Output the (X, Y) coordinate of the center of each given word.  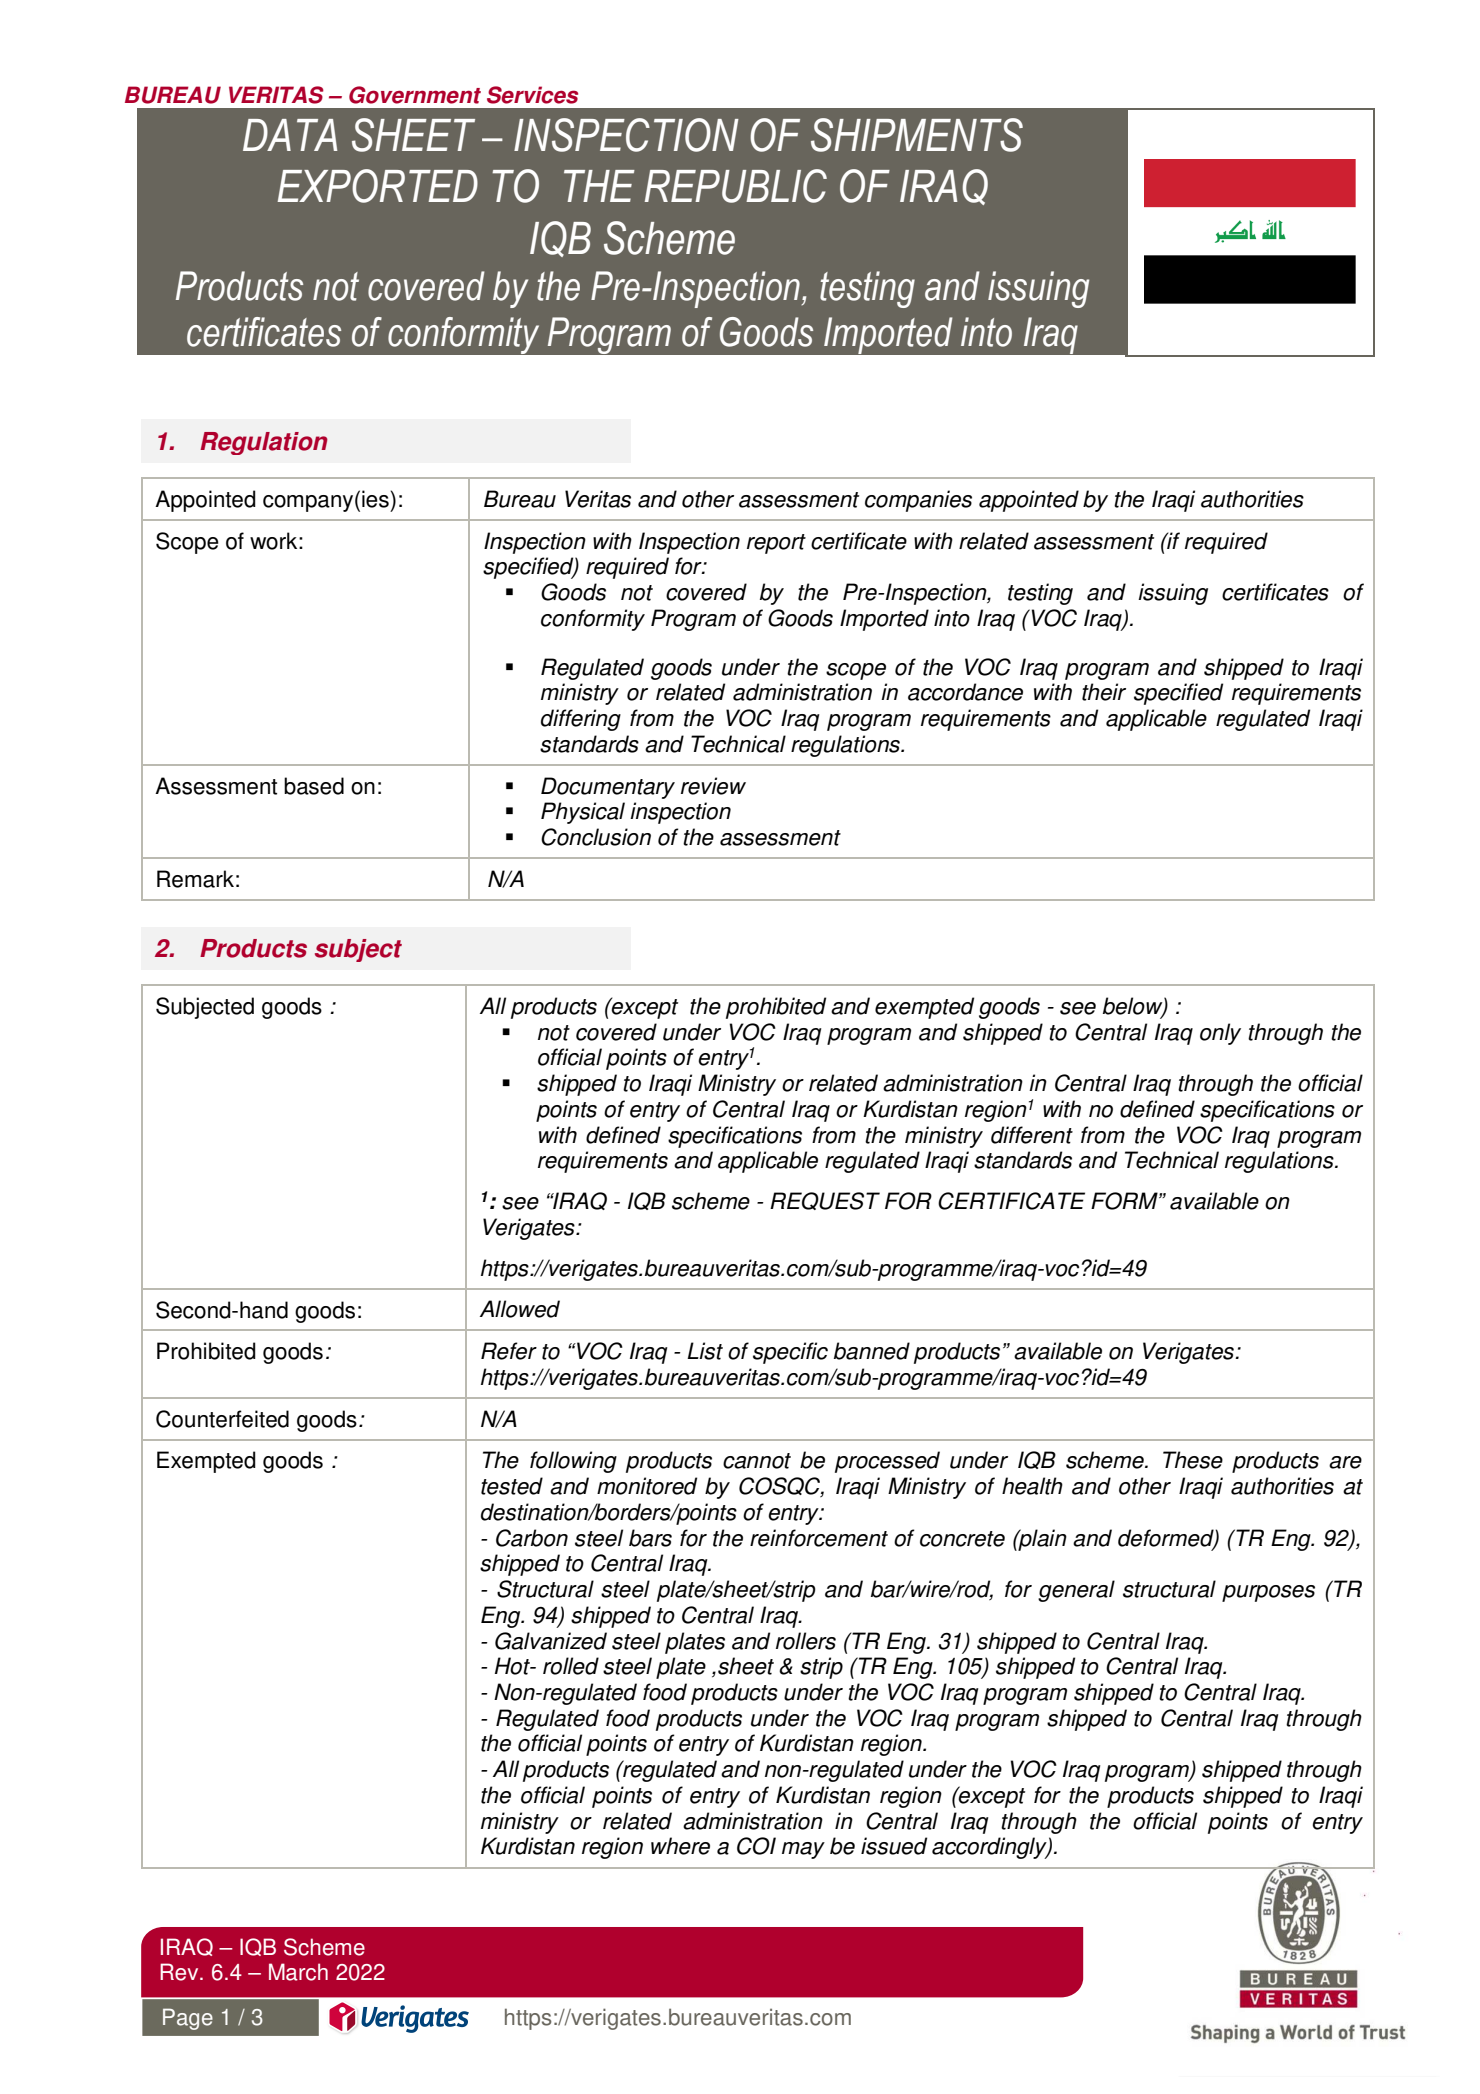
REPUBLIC (736, 186)
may (803, 1850)
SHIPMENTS (917, 135)
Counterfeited (222, 1419)
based (314, 786)
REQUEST (825, 1201)
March (298, 1972)
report (776, 544)
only (1220, 1034)
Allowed (520, 1309)
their (1104, 692)
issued (894, 1846)
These (1193, 1460)
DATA (290, 135)
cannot (757, 1461)
